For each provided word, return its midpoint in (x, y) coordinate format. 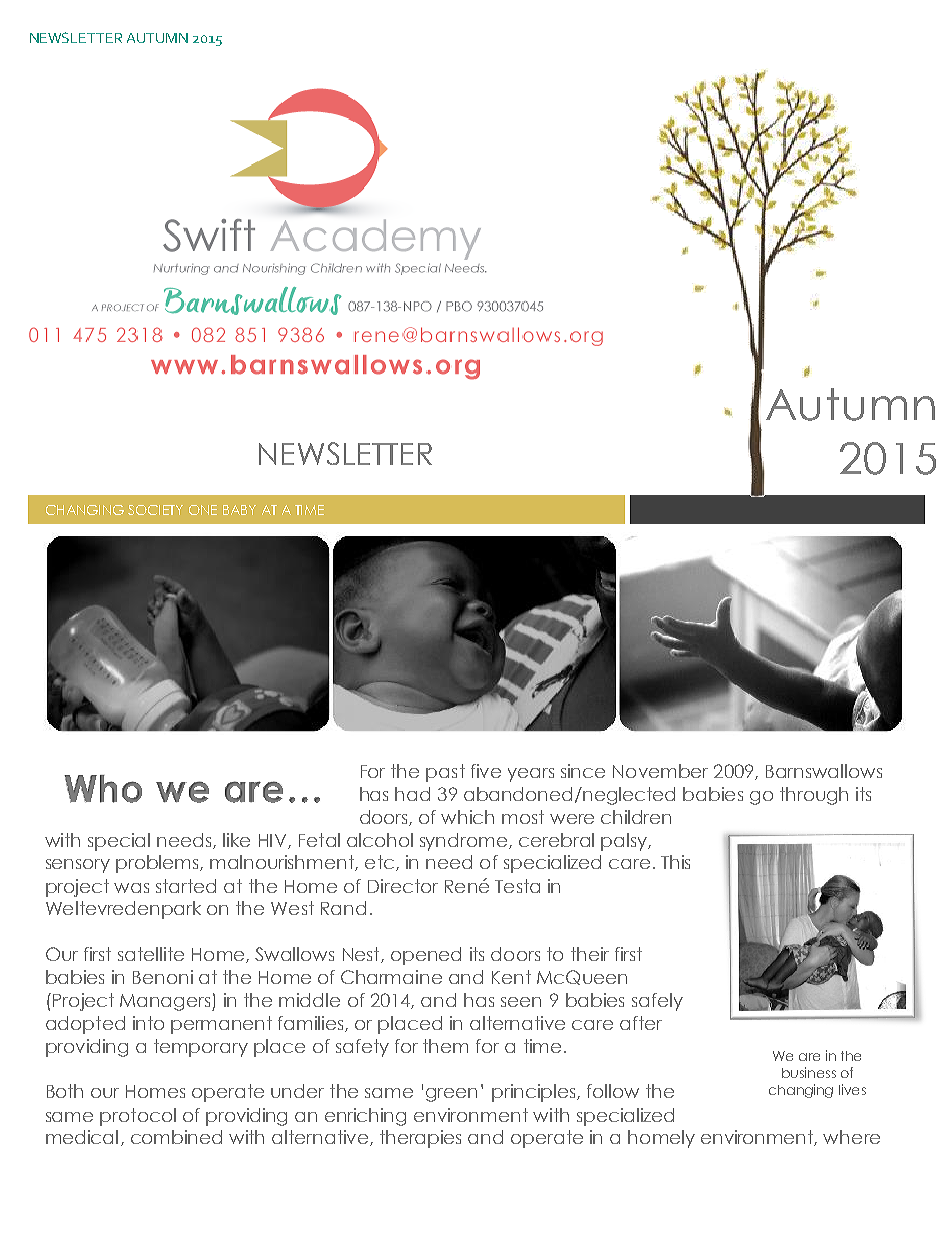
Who (103, 789)
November (660, 771)
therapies (420, 1139)
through (814, 796)
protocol (138, 1117)
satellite (151, 954)
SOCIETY (155, 510)
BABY (239, 510)
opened (426, 956)
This (675, 862)
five (486, 771)
